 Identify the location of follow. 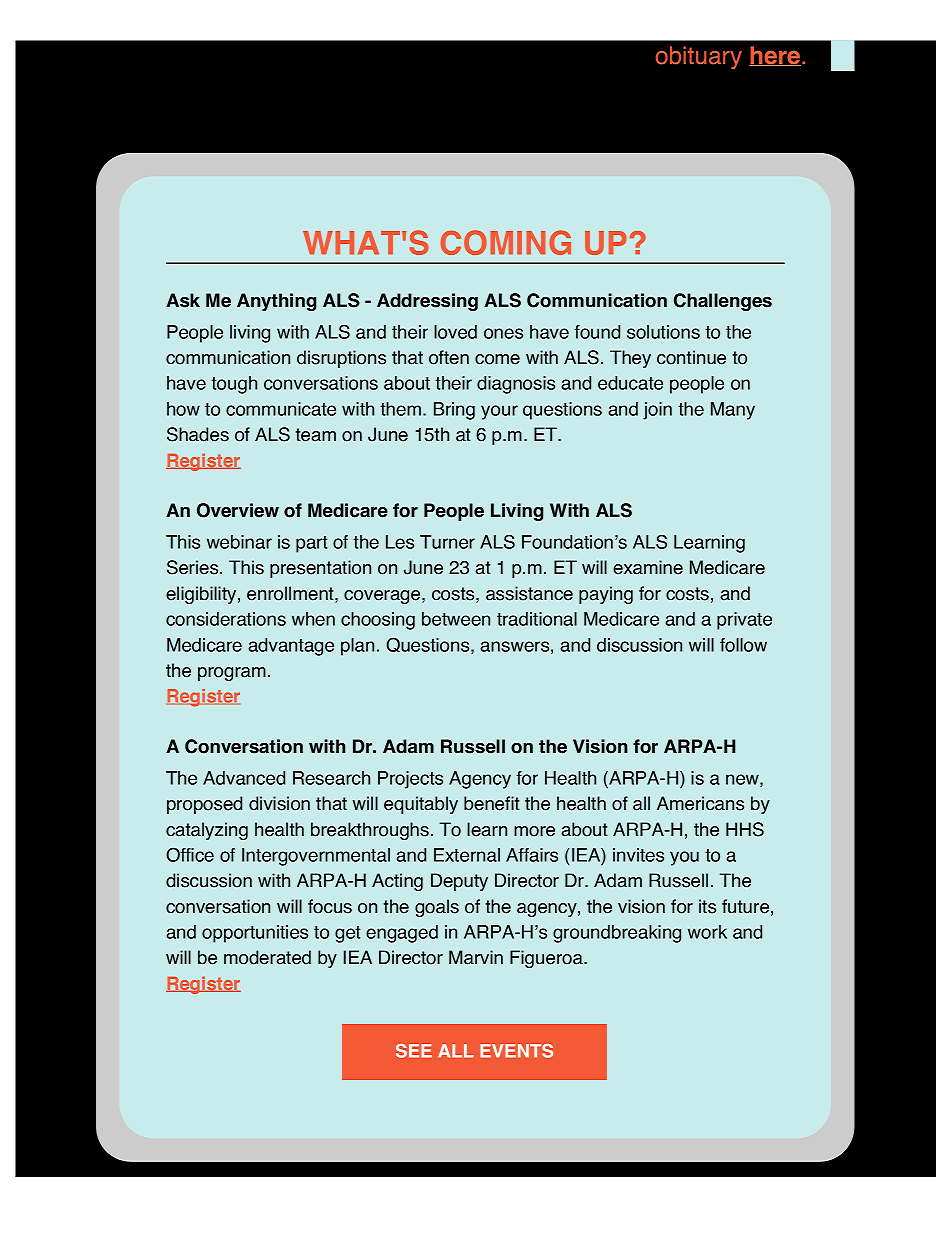
(743, 645).
